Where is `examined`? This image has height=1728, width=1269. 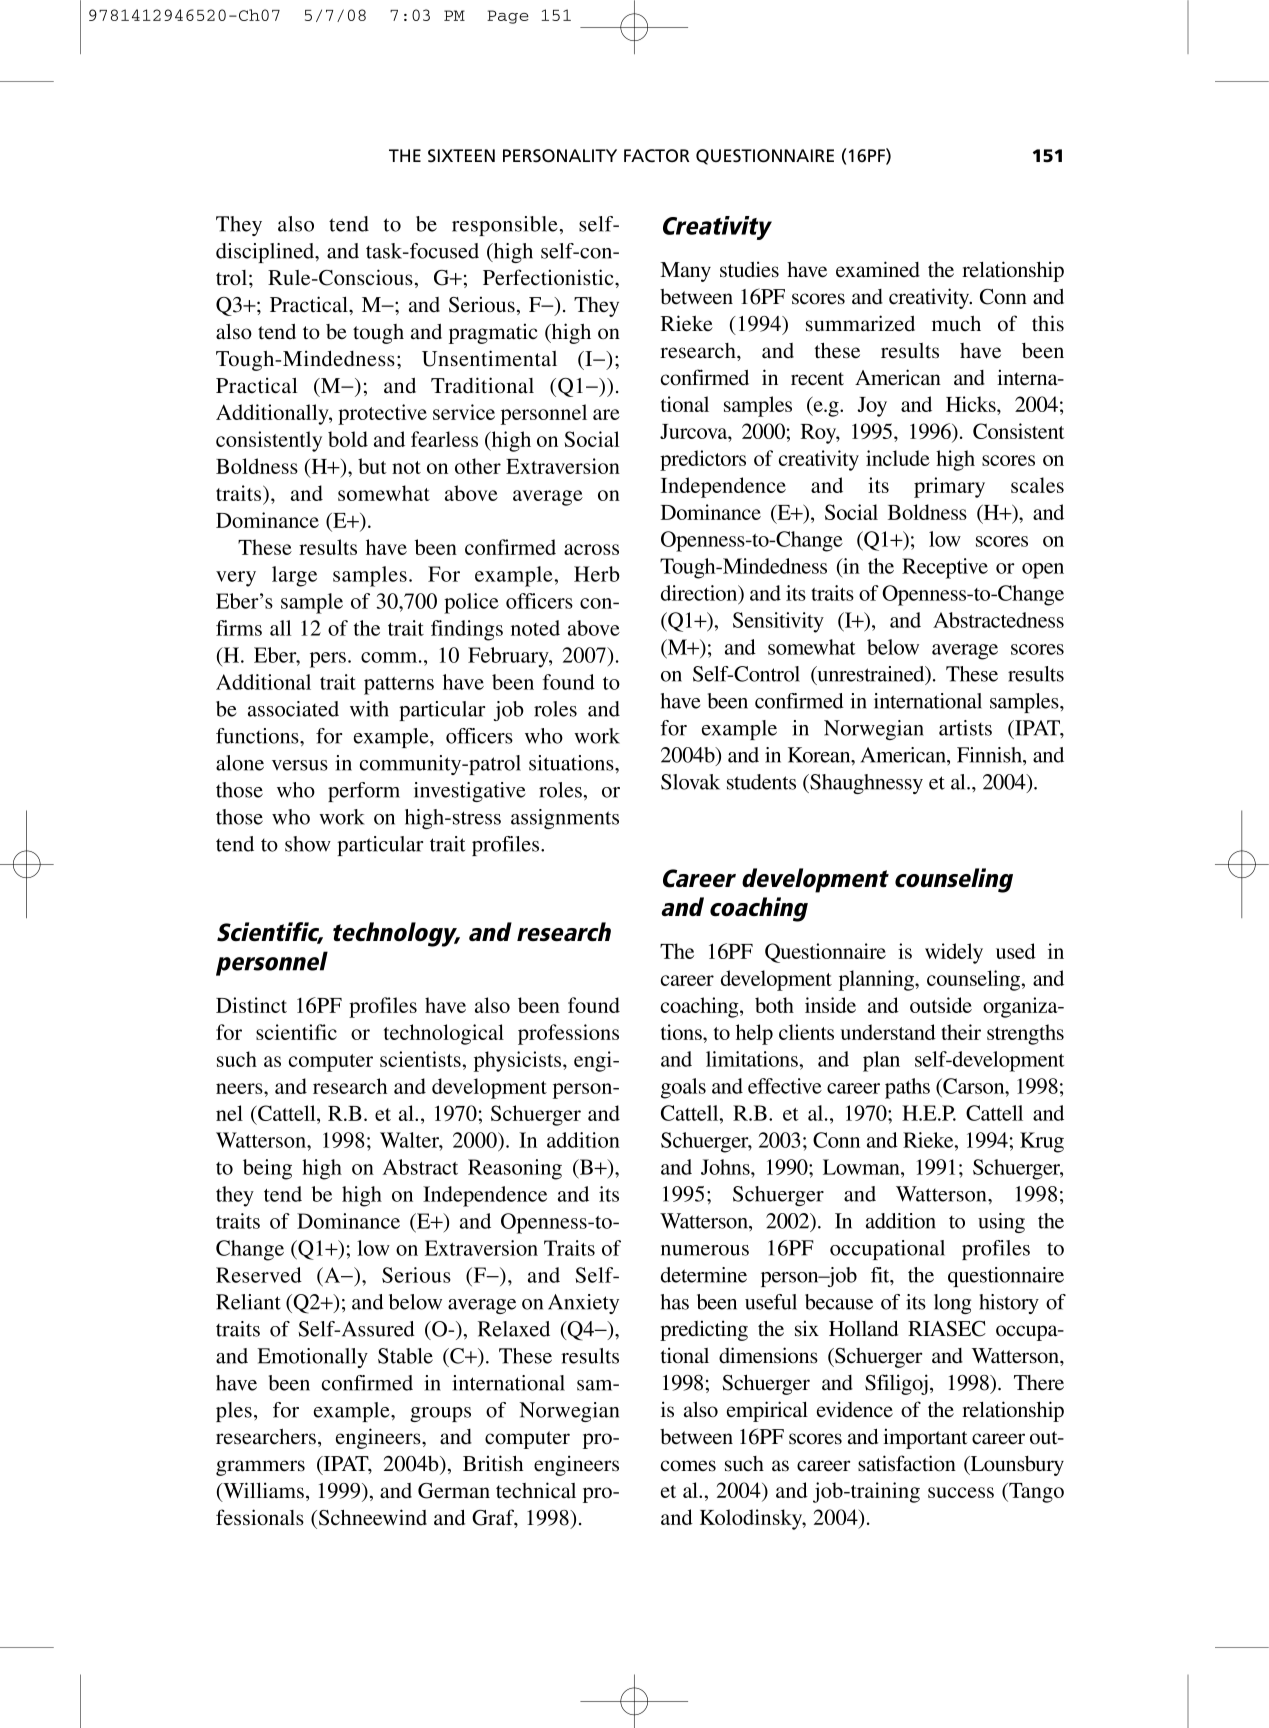 examined is located at coordinates (878, 269).
